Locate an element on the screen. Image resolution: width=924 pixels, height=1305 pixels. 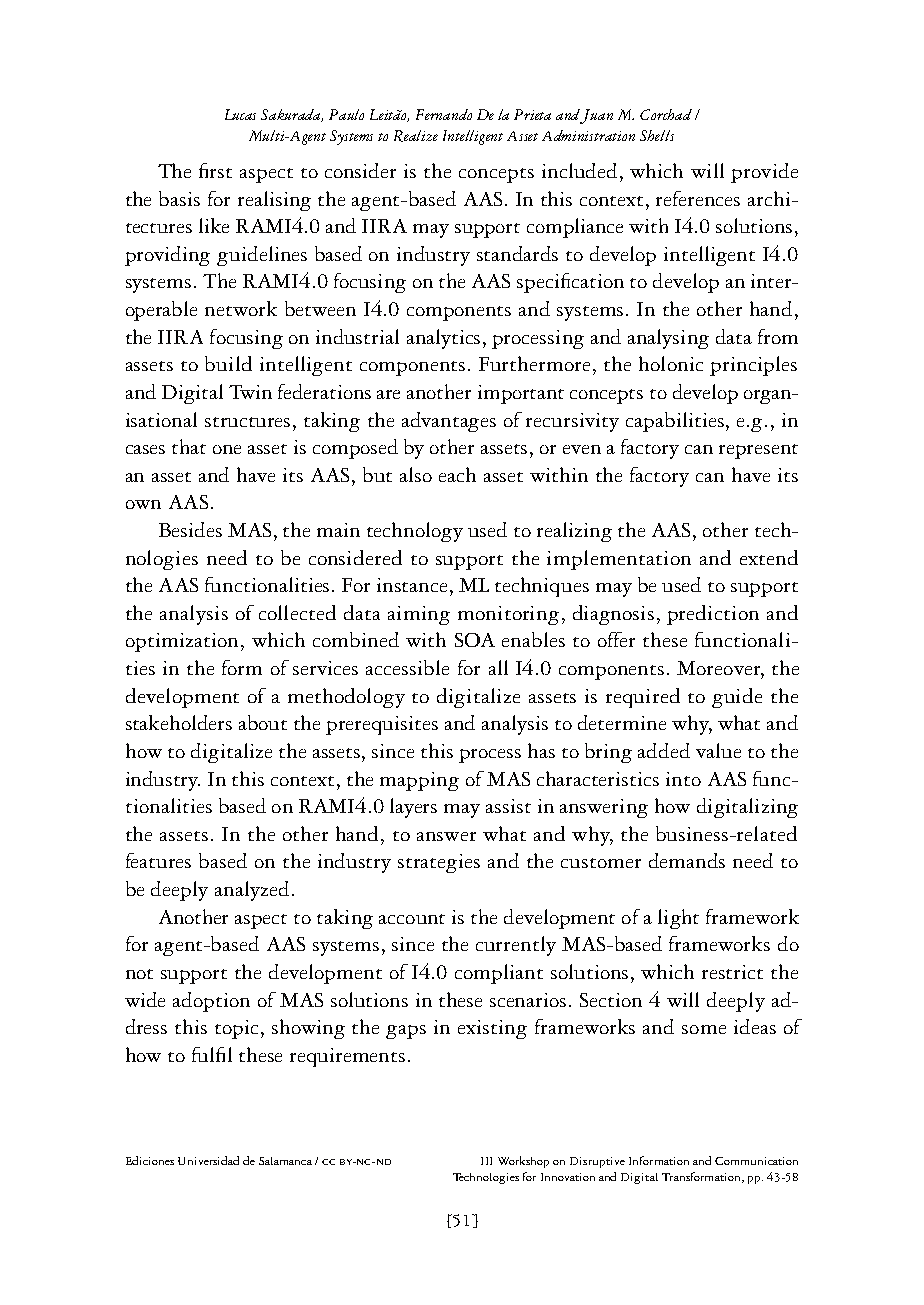
Universidad is located at coordinates (208, 1160).
